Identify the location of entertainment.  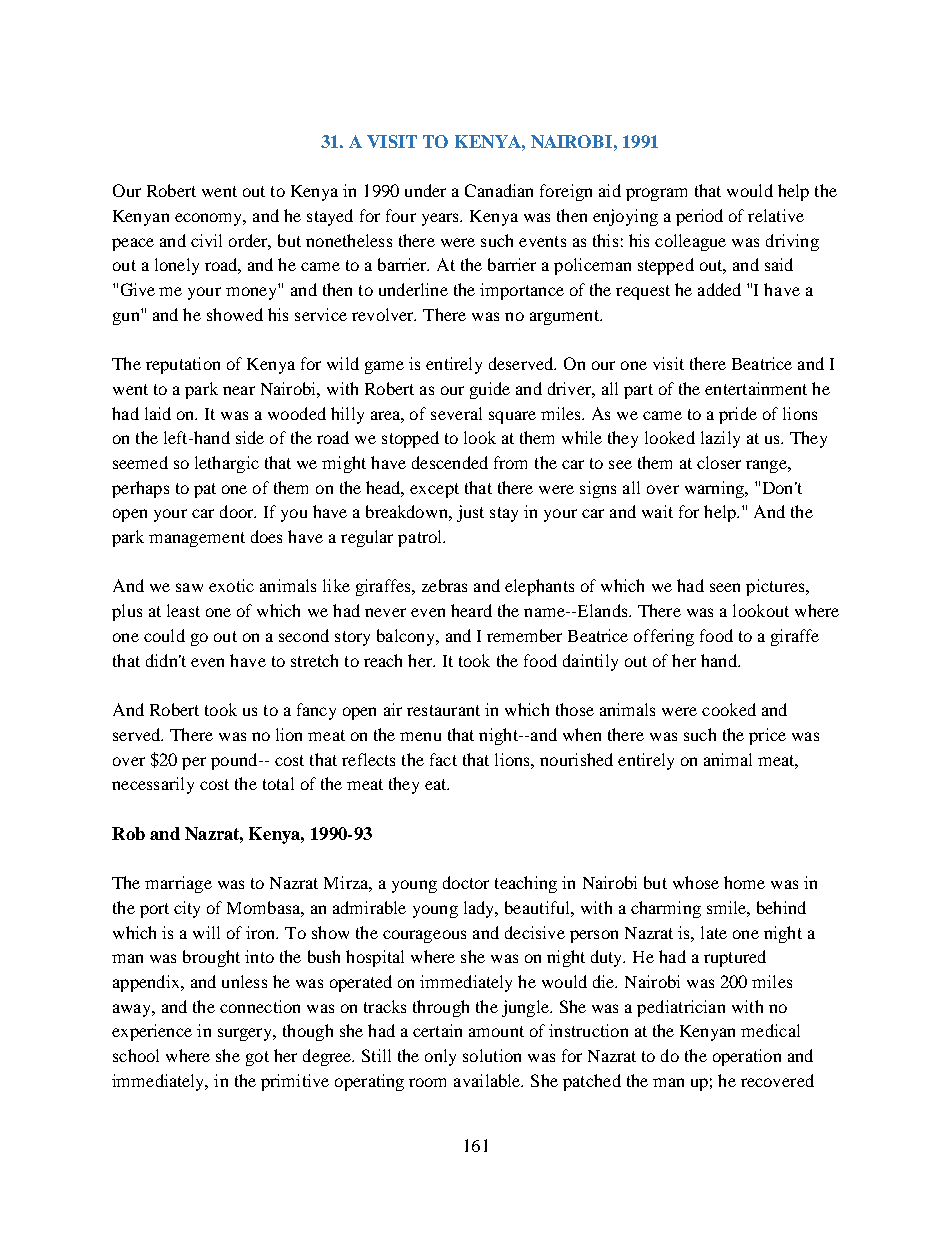
(756, 388).
